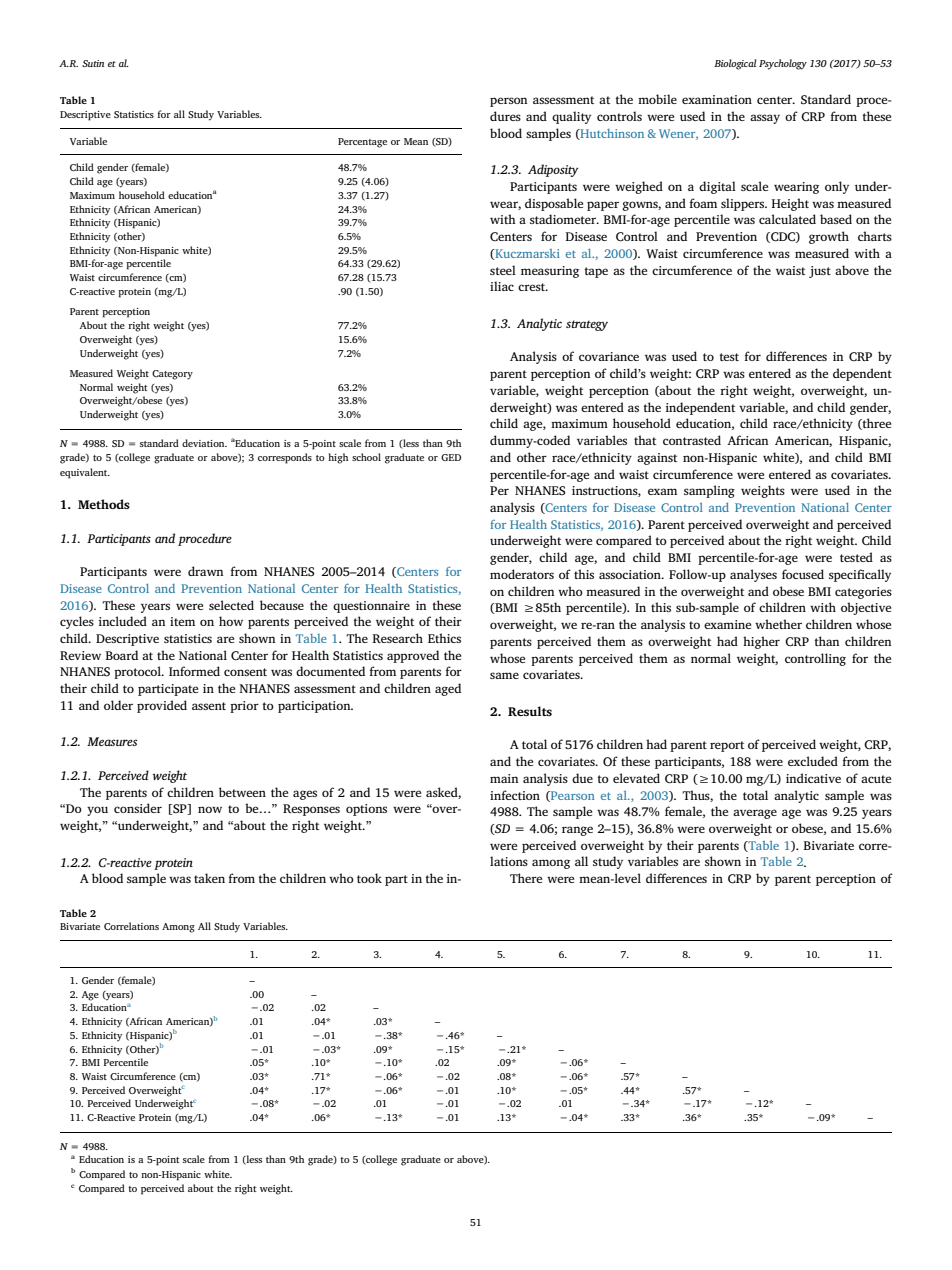 Image resolution: width=952 pixels, height=1270 pixels. What do you see at coordinates (362, 143) in the image?
I see `Percentage` at bounding box center [362, 143].
